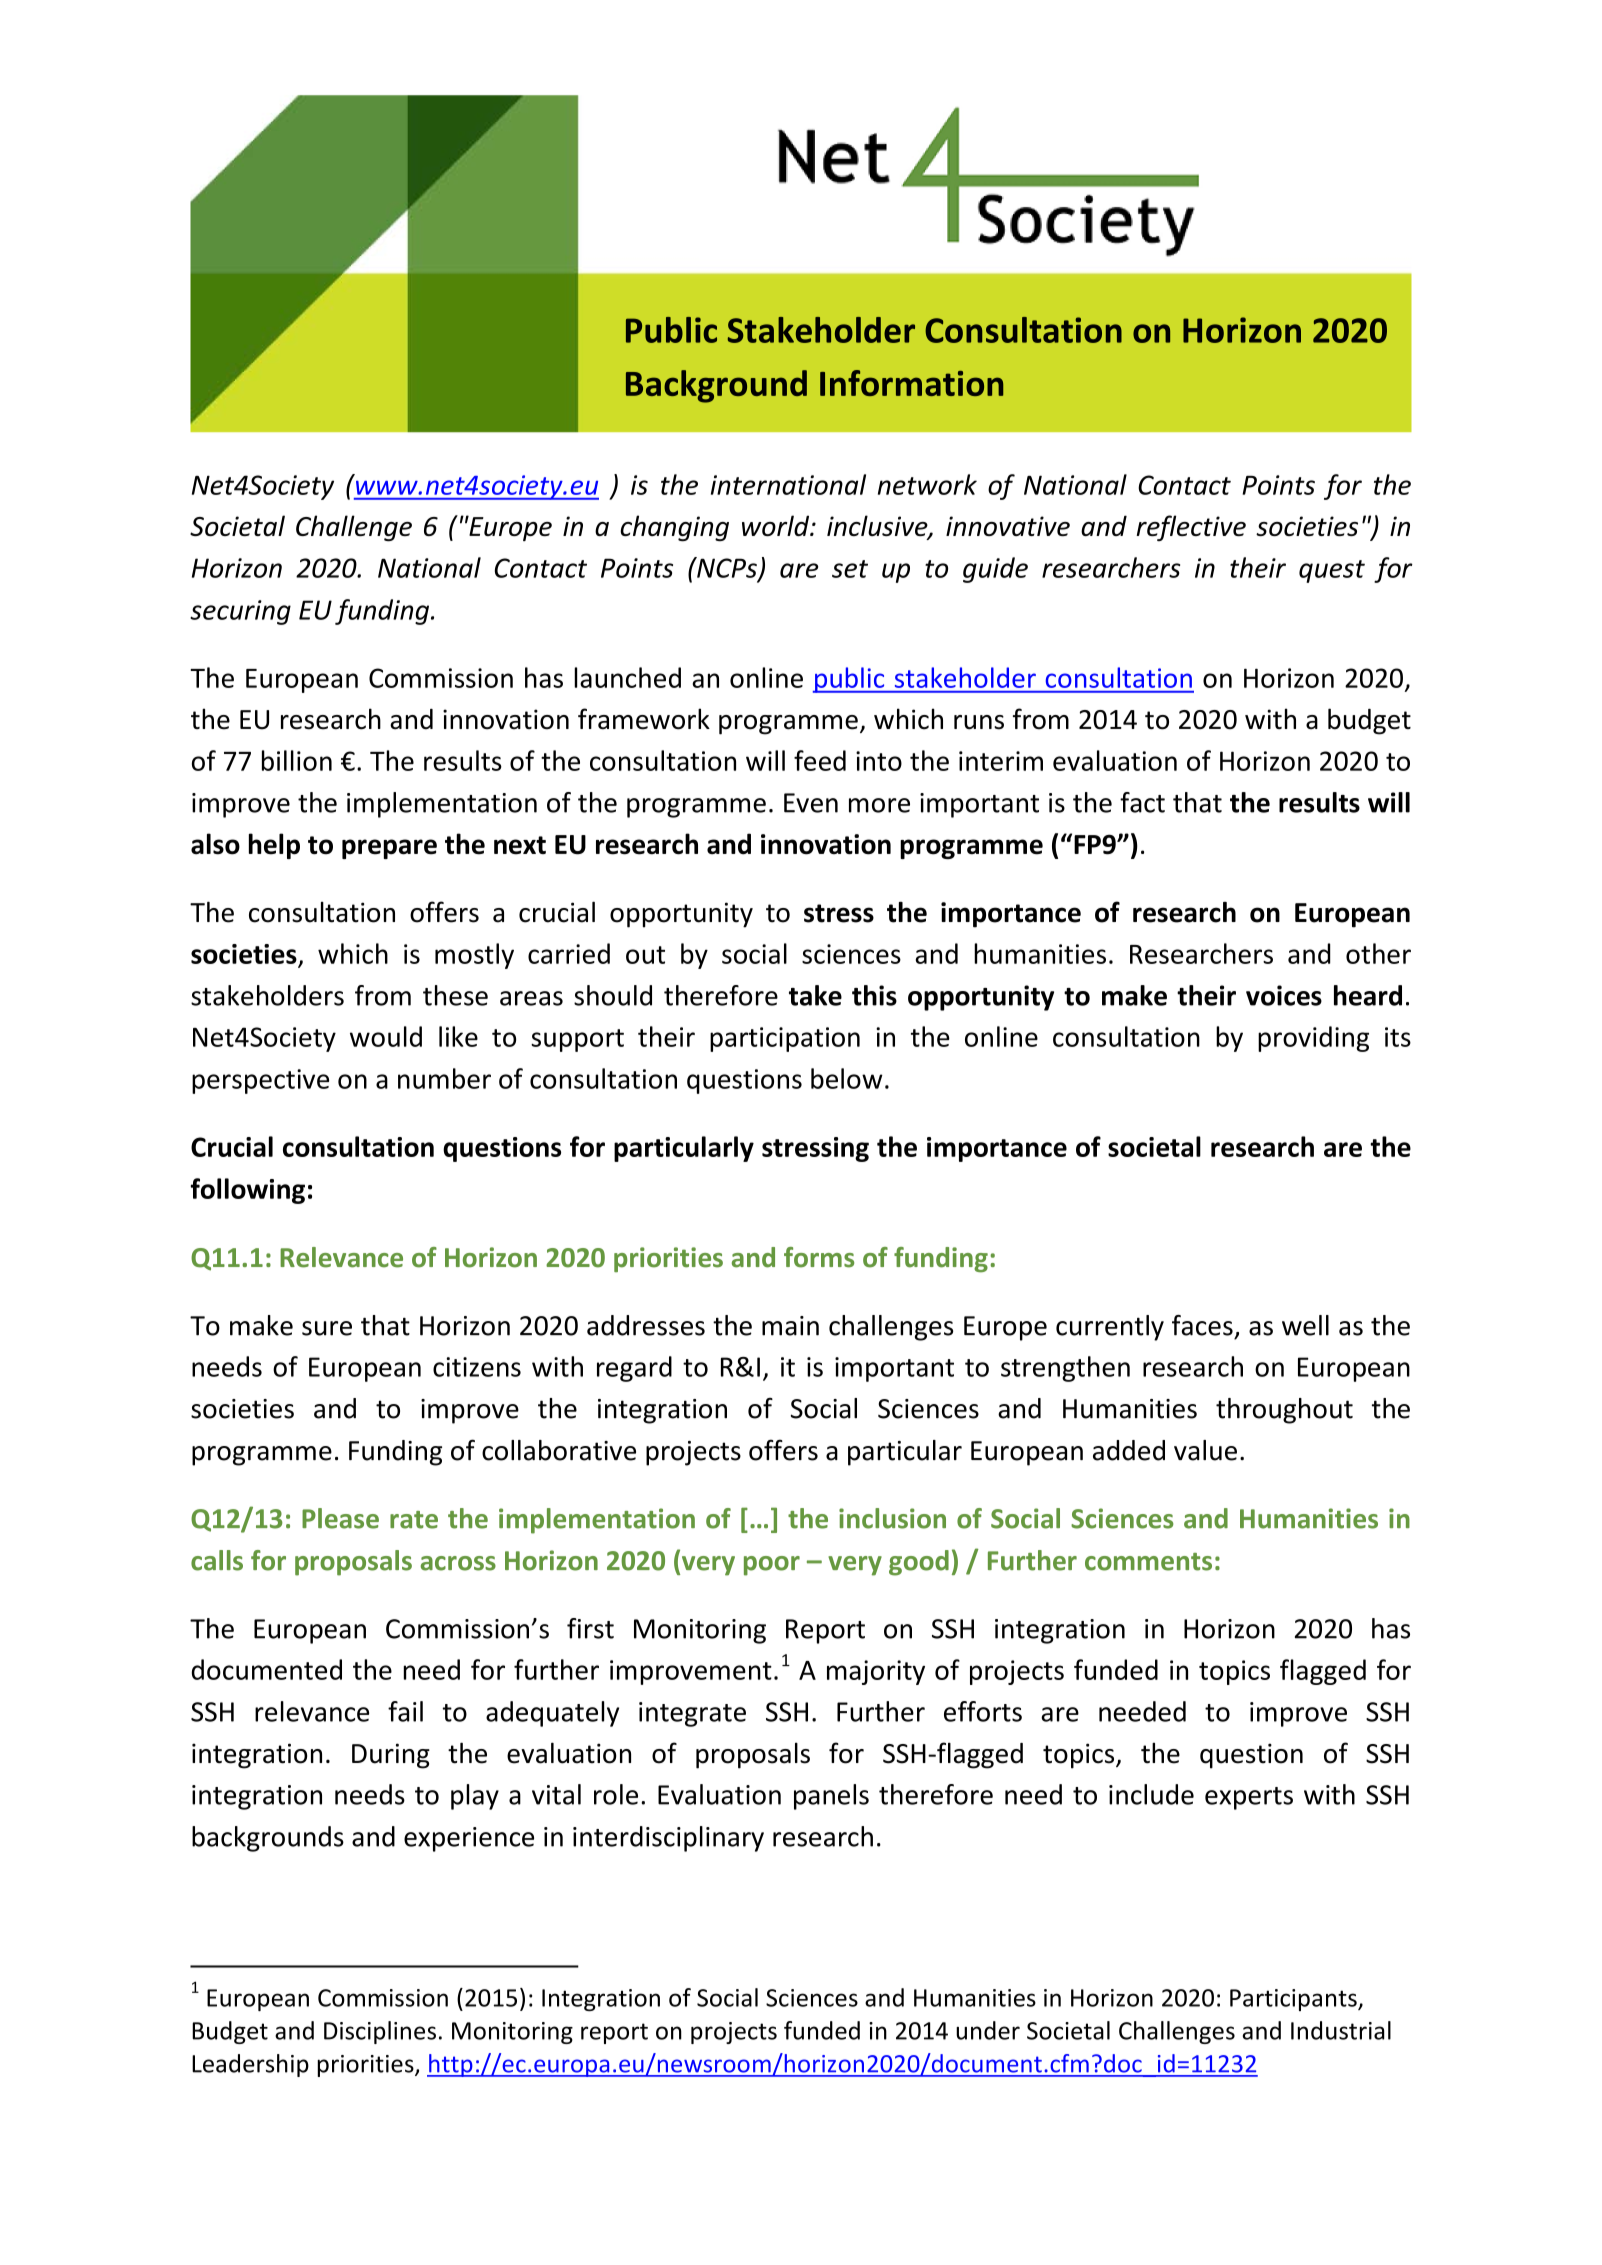 The height and width of the image is (2265, 1602). What do you see at coordinates (1191, 528) in the image?
I see `reflective` at bounding box center [1191, 528].
